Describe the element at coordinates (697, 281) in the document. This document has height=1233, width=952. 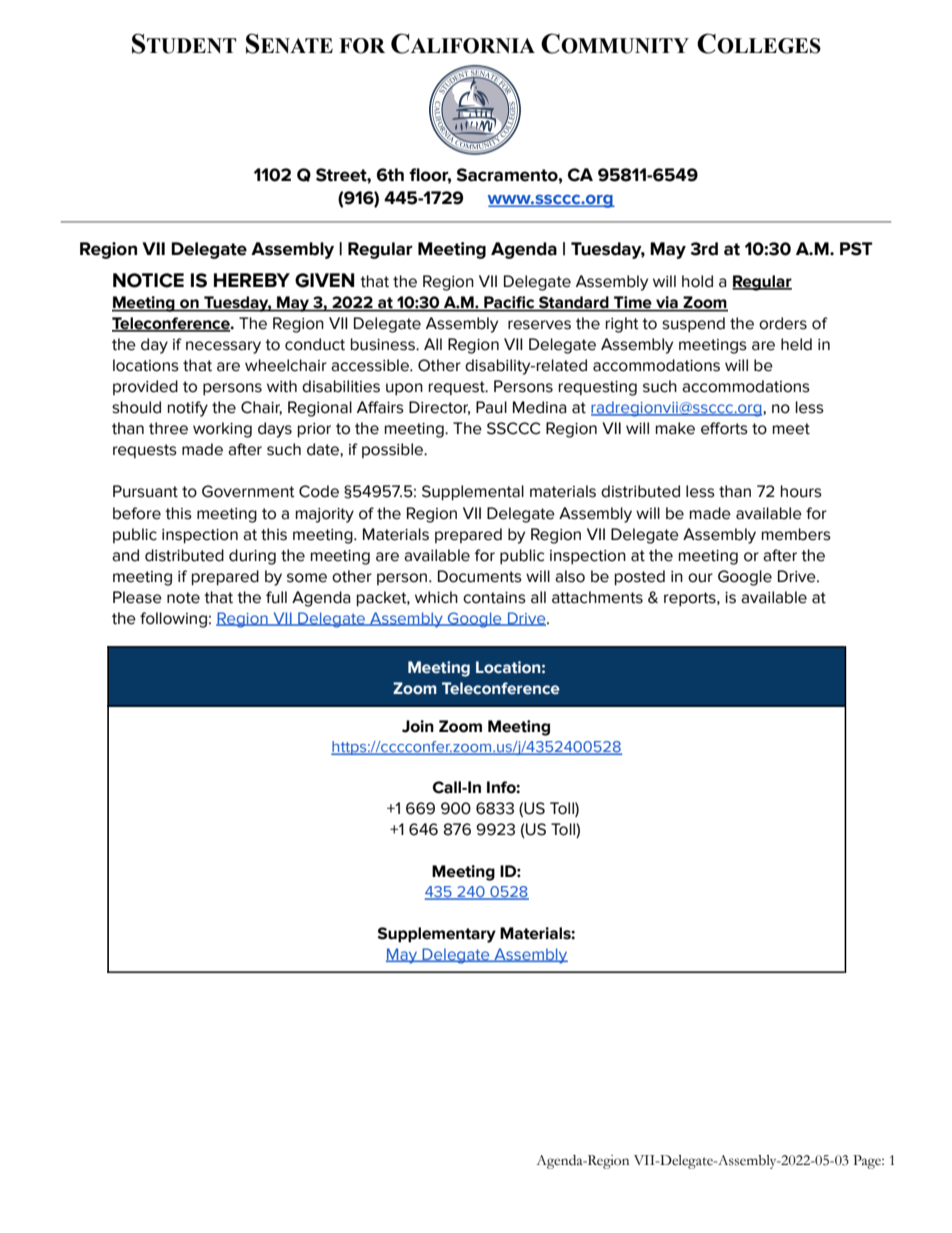
I see `hold` at that location.
